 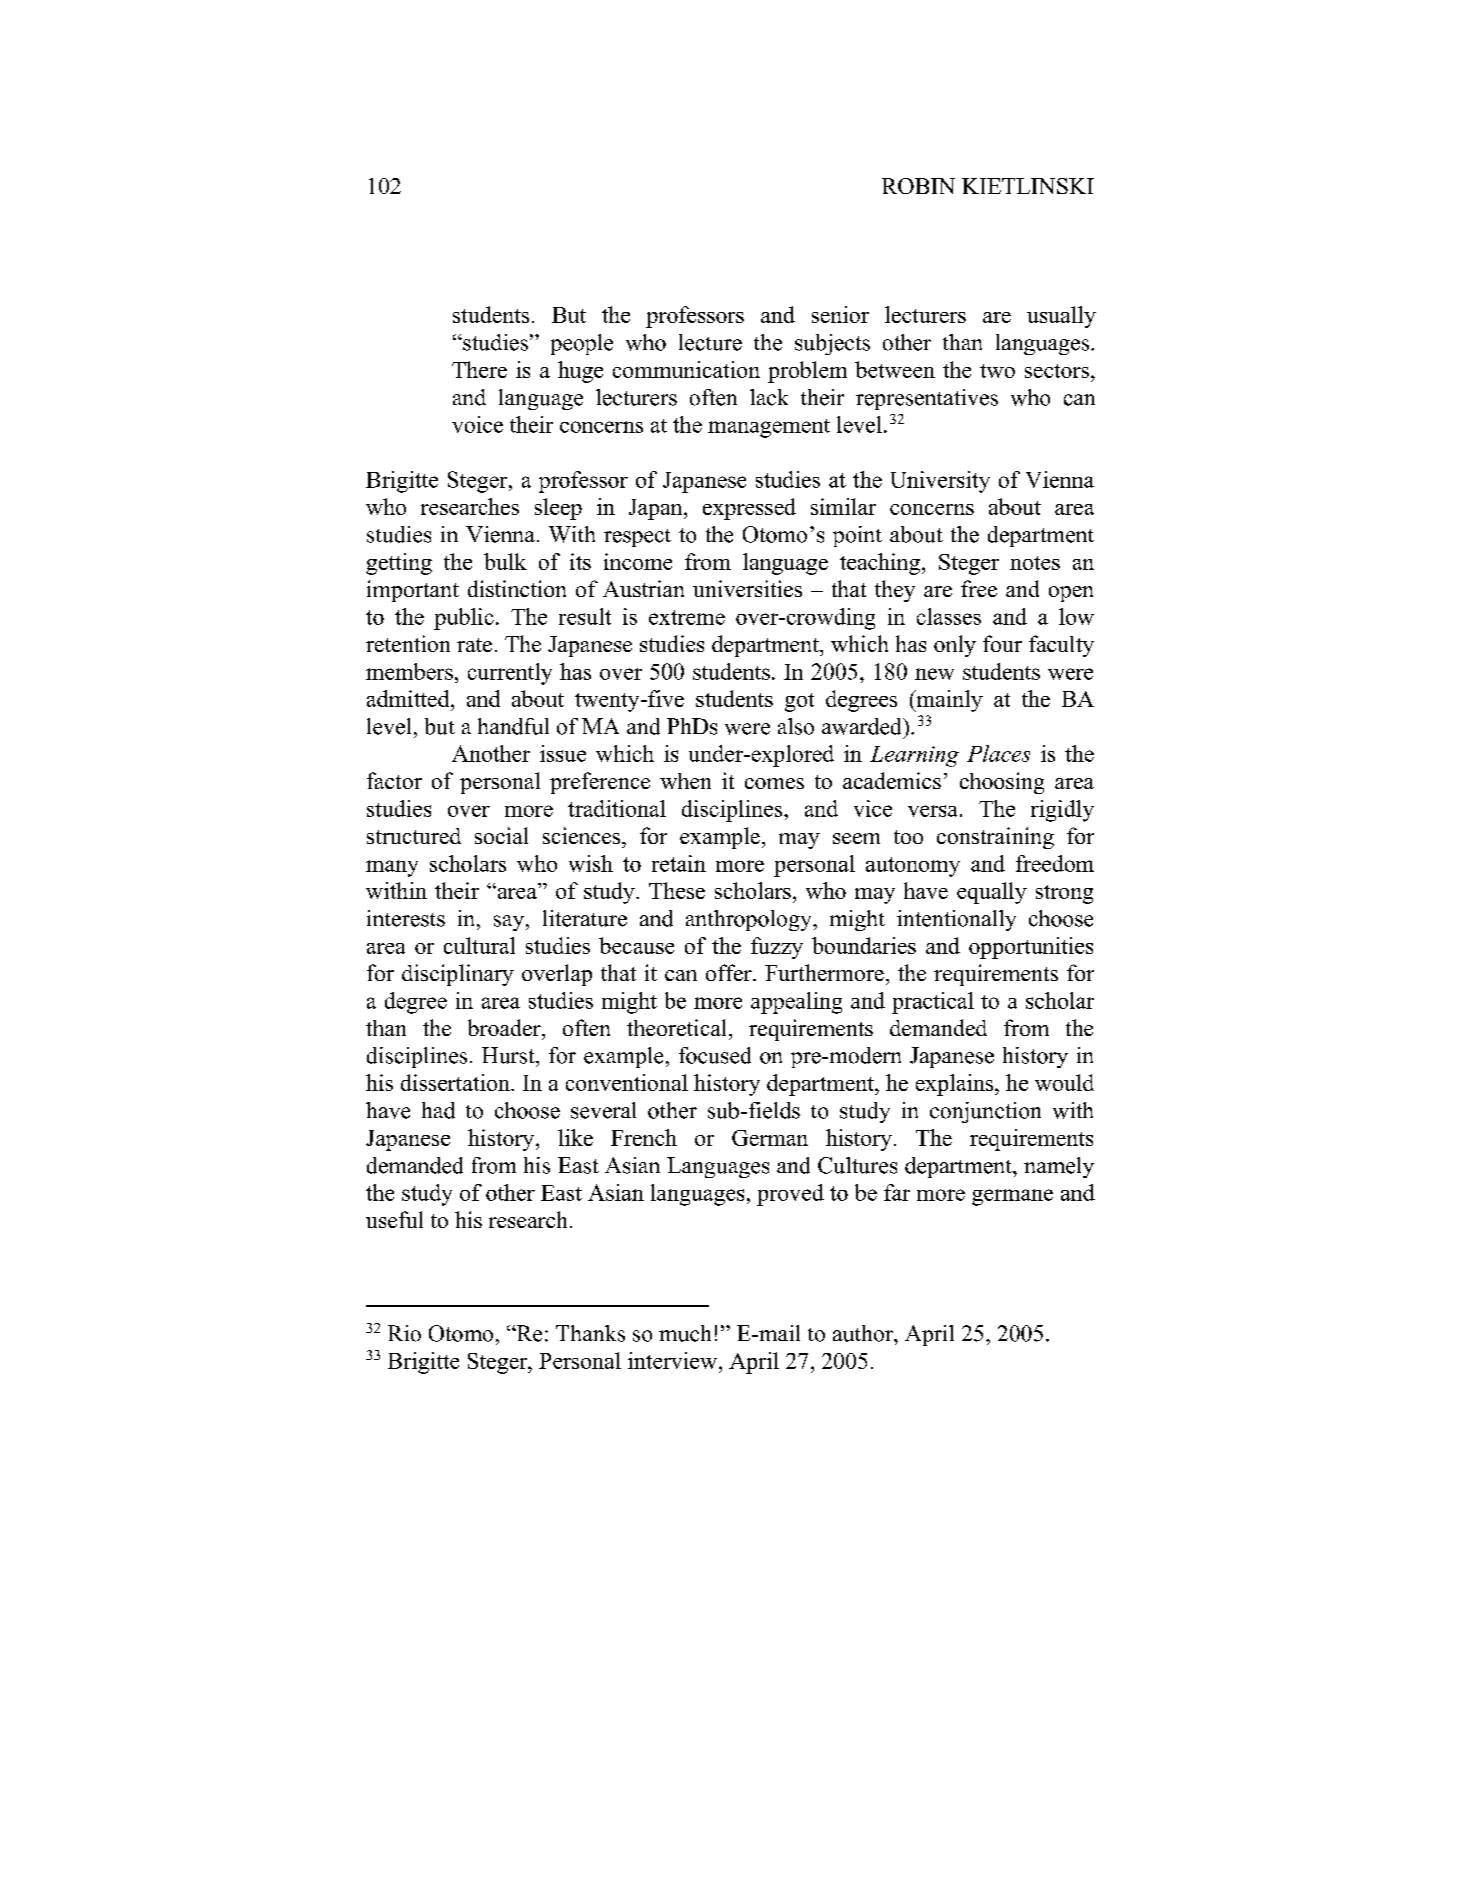 What do you see at coordinates (513, 726) in the image?
I see `handful` at bounding box center [513, 726].
